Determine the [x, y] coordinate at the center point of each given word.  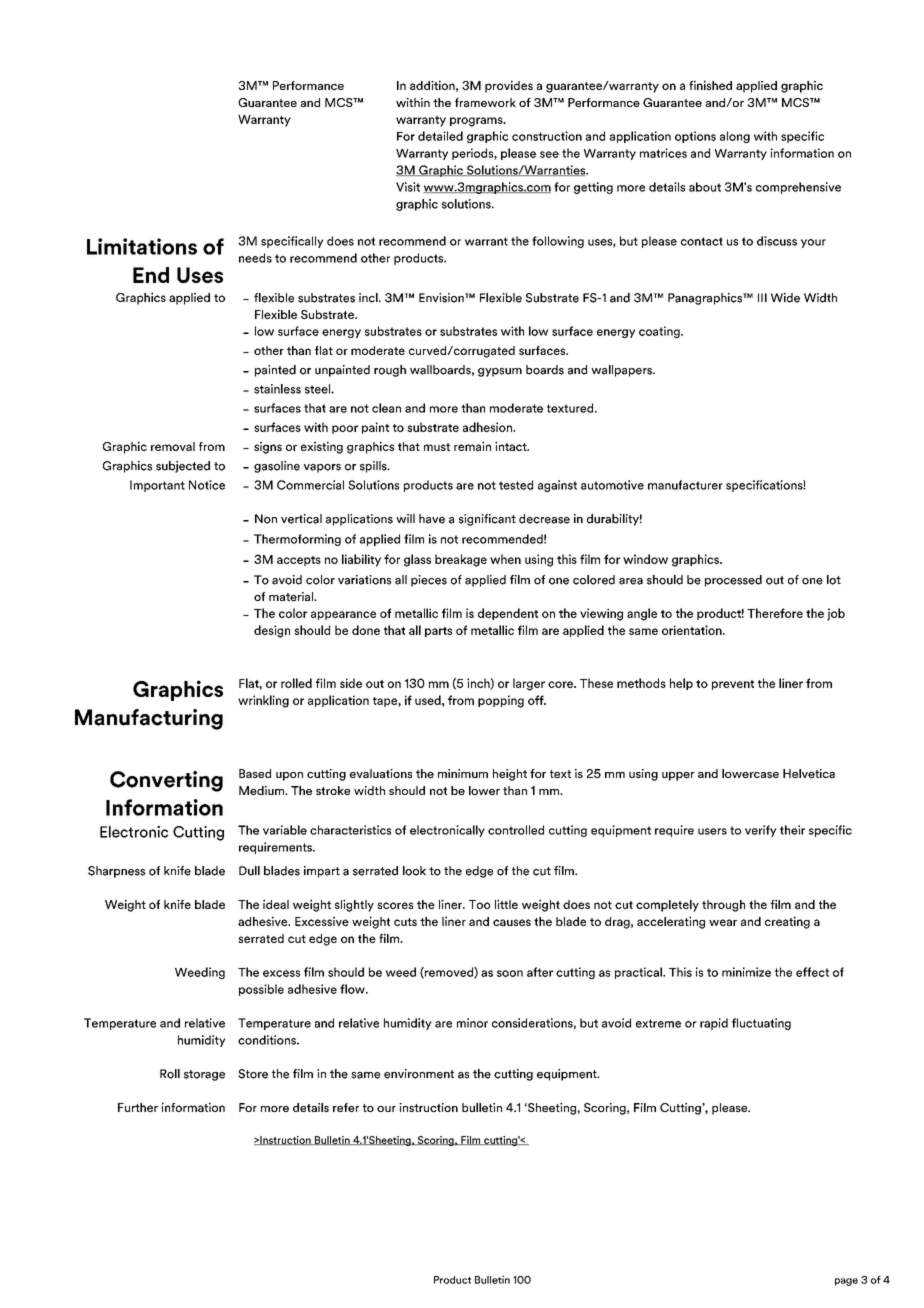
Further [138, 1107]
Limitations [142, 246]
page [846, 1282]
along [735, 137]
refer [346, 1107]
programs [477, 122]
